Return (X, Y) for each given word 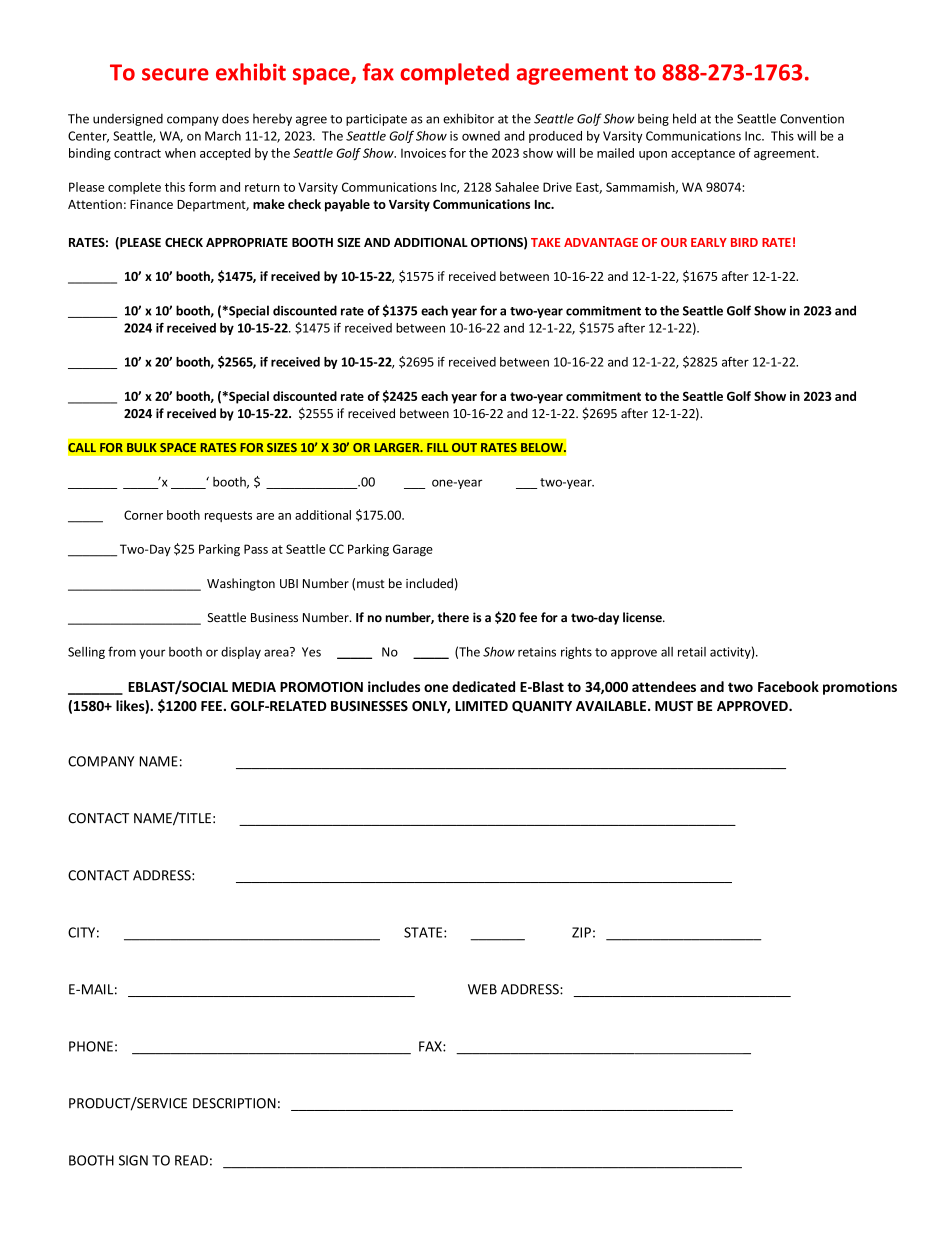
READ (191, 1160)
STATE (424, 932)
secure (175, 74)
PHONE (91, 1046)
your (152, 654)
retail (692, 652)
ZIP (581, 932)
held (684, 118)
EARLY (709, 242)
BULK (142, 447)
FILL (438, 447)
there (453, 617)
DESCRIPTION (234, 1103)
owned (481, 136)
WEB (482, 989)
